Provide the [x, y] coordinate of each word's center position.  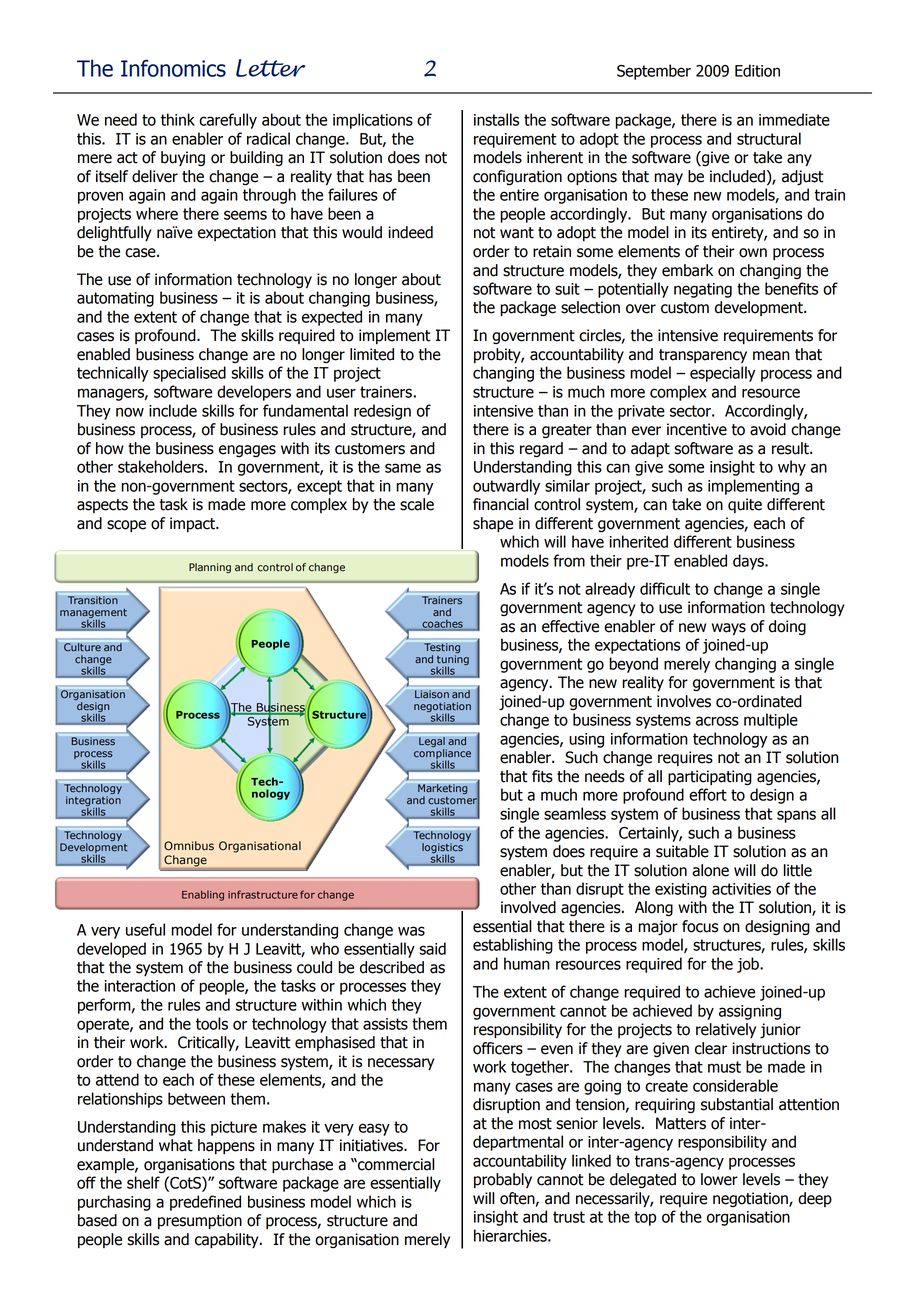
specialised [189, 374]
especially [722, 374]
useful [145, 929]
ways [729, 629]
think [178, 119]
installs [496, 119]
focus [700, 926]
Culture [82, 647]
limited [372, 354]
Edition [757, 70]
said [432, 948]
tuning [453, 661]
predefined [205, 1203]
